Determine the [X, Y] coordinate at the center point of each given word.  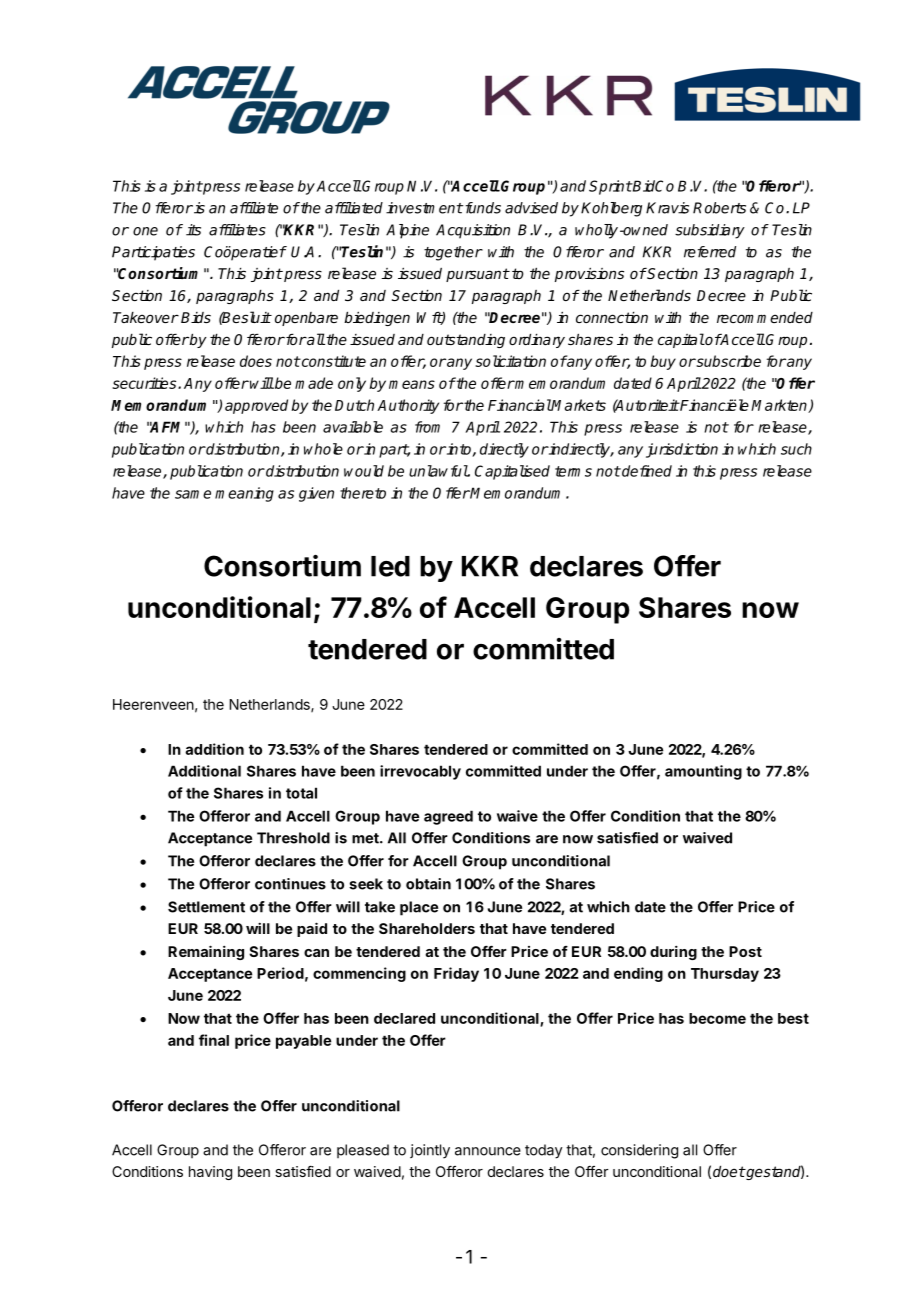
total [301, 793]
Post [745, 951]
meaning [244, 494]
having [210, 1173]
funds [482, 208]
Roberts [719, 208]
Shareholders [427, 928]
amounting [703, 772]
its [193, 230]
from [427, 427]
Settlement [206, 907]
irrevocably [420, 772]
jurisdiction [682, 450]
